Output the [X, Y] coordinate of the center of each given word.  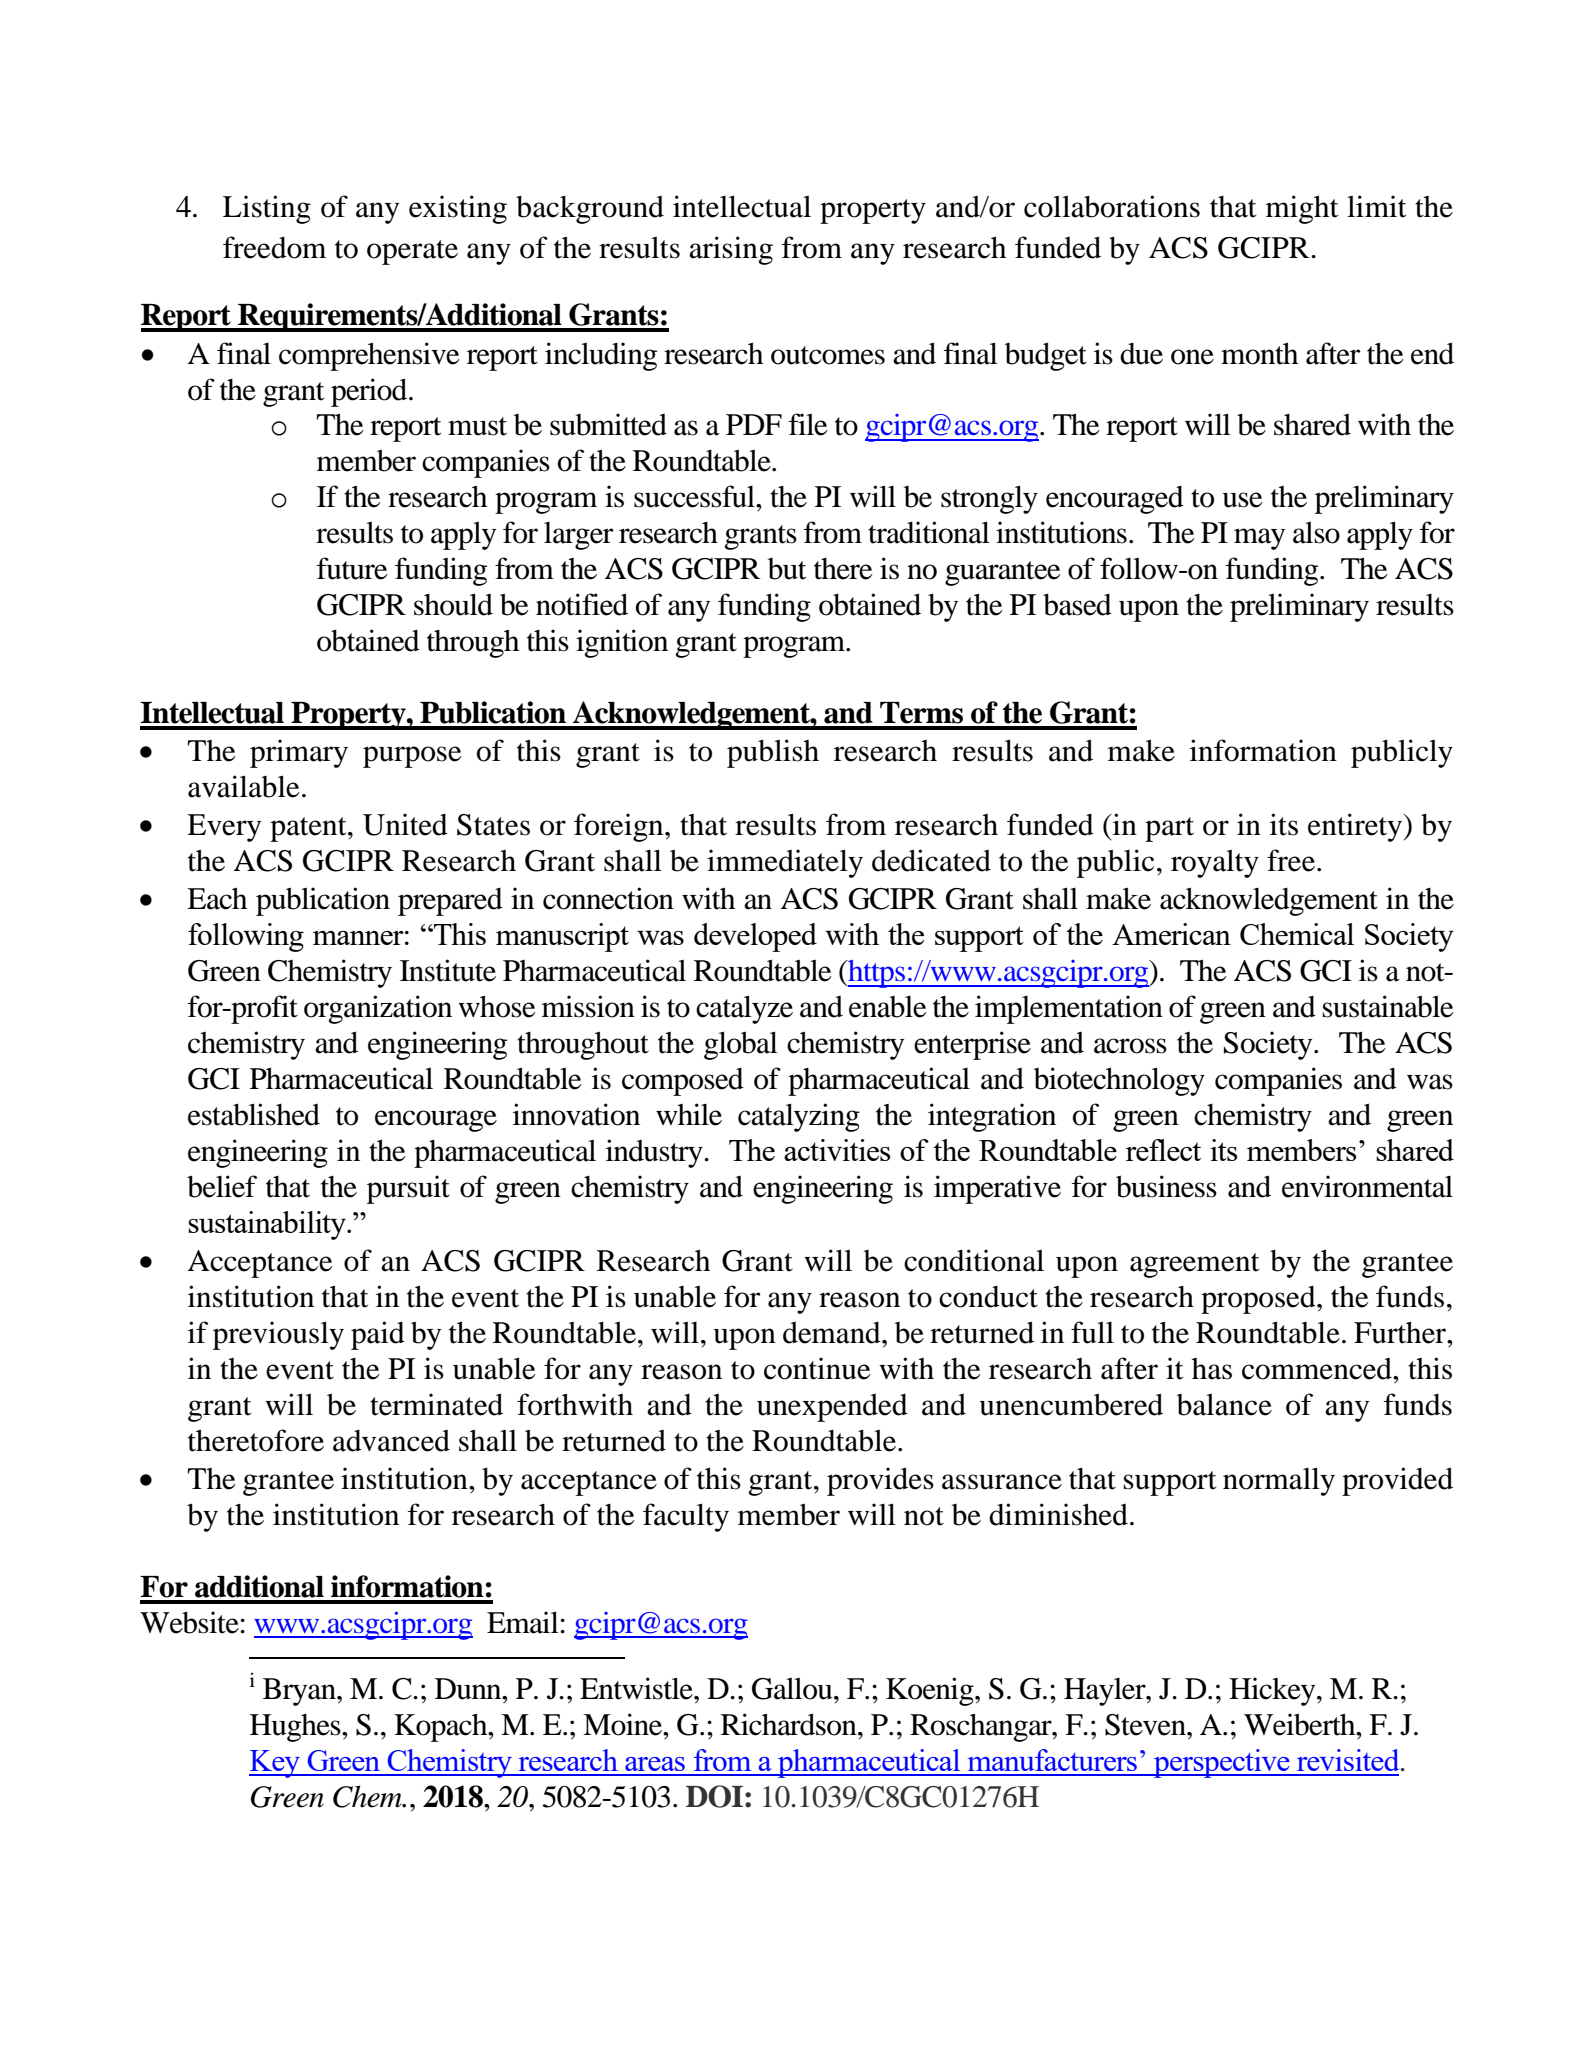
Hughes [296, 1728]
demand [833, 1333]
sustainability [268, 1225]
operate [412, 252]
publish [773, 753]
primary [299, 753]
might [1302, 209]
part [1169, 829]
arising [731, 250]
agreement [1194, 1265]
